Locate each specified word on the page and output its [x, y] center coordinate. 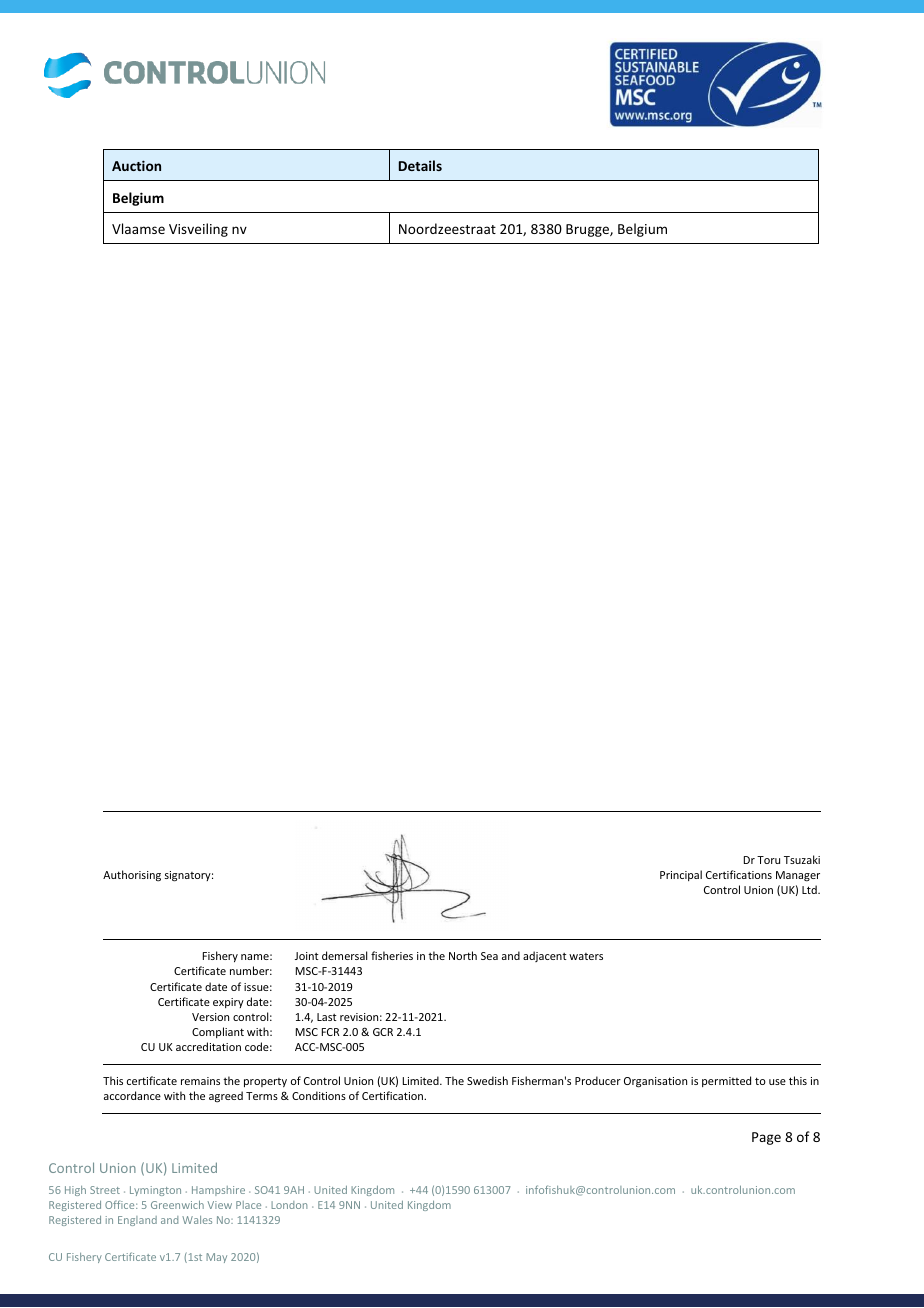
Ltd [810, 889]
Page [766, 1138]
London [289, 1205]
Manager [798, 876]
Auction [136, 165]
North [463, 955]
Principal [681, 875]
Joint [307, 956]
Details [420, 165]
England [137, 1221]
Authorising [132, 876]
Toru [768, 860]
